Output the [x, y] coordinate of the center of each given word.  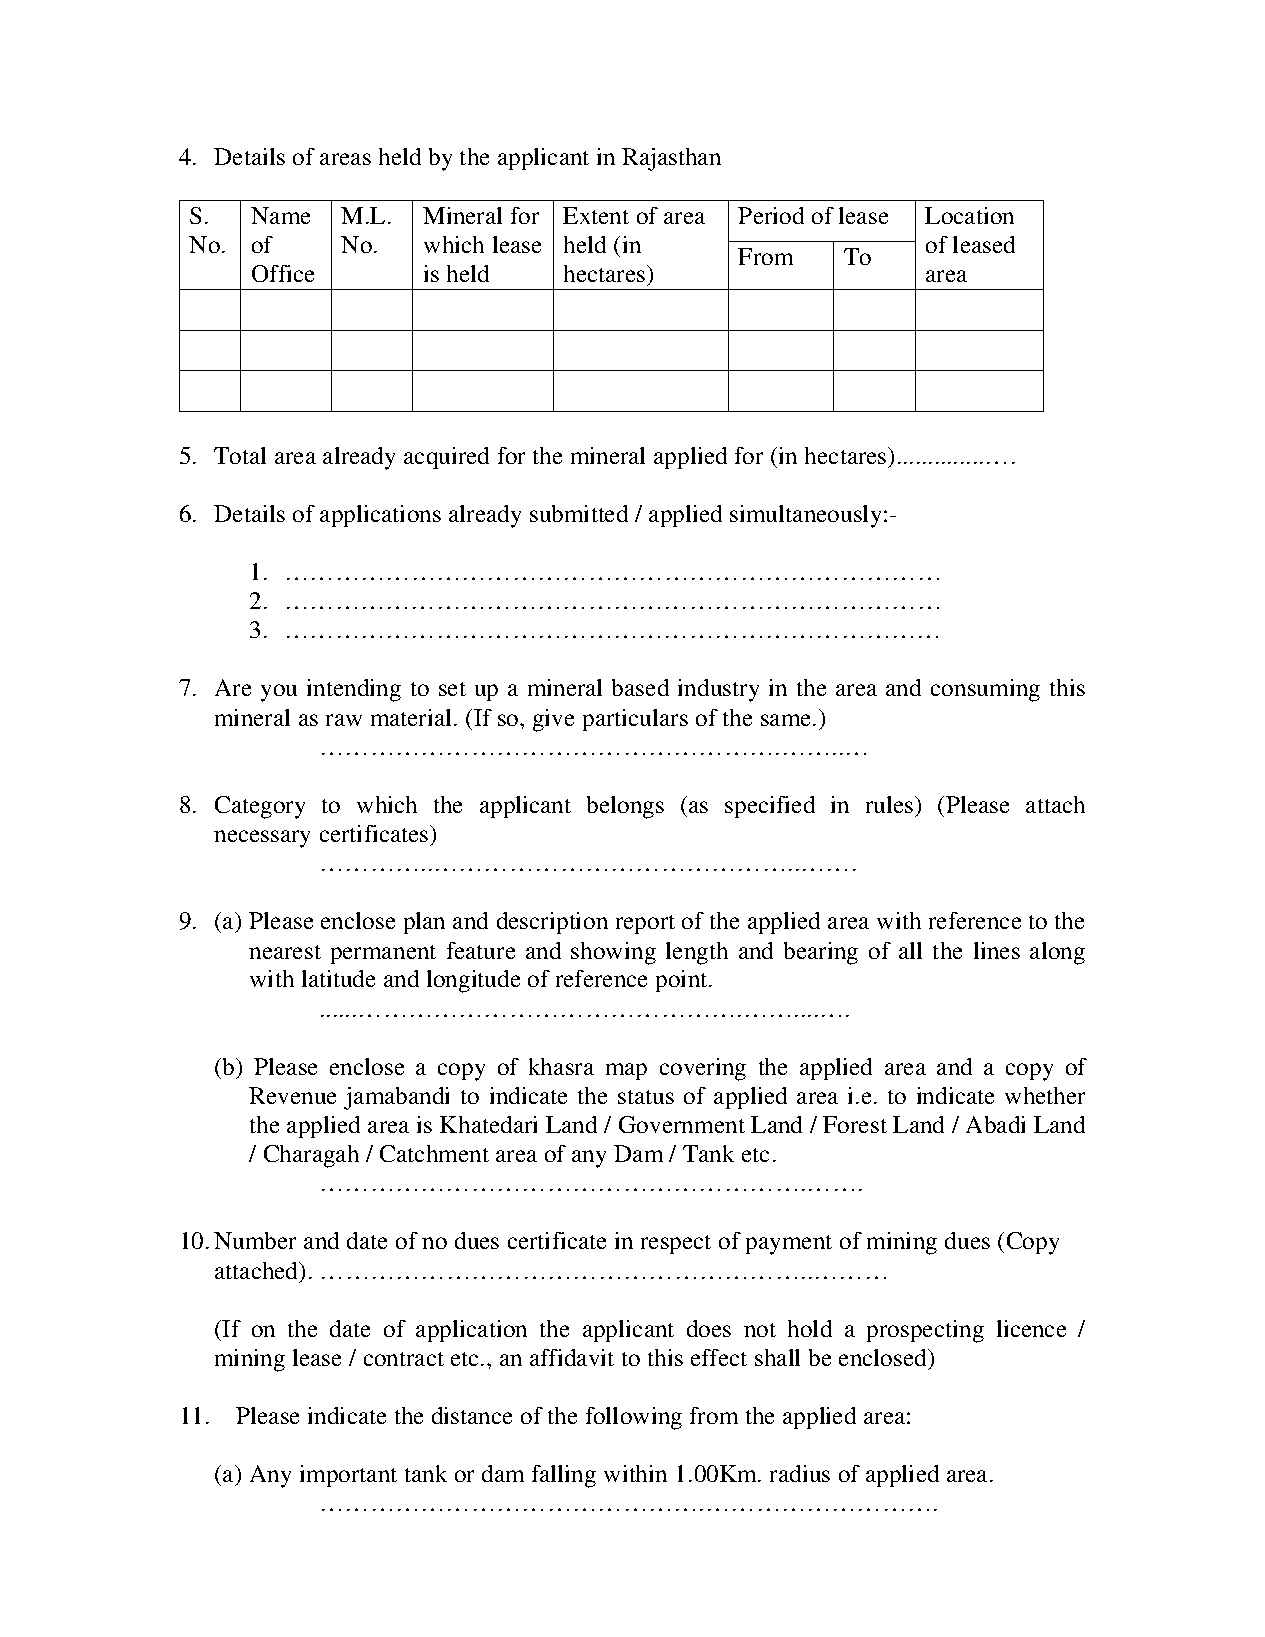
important [348, 1476]
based [640, 687]
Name [280, 215]
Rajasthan [671, 159]
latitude [338, 978]
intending [354, 690]
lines [997, 950]
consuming [985, 690]
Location [969, 215]
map [626, 1071]
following [634, 1418]
